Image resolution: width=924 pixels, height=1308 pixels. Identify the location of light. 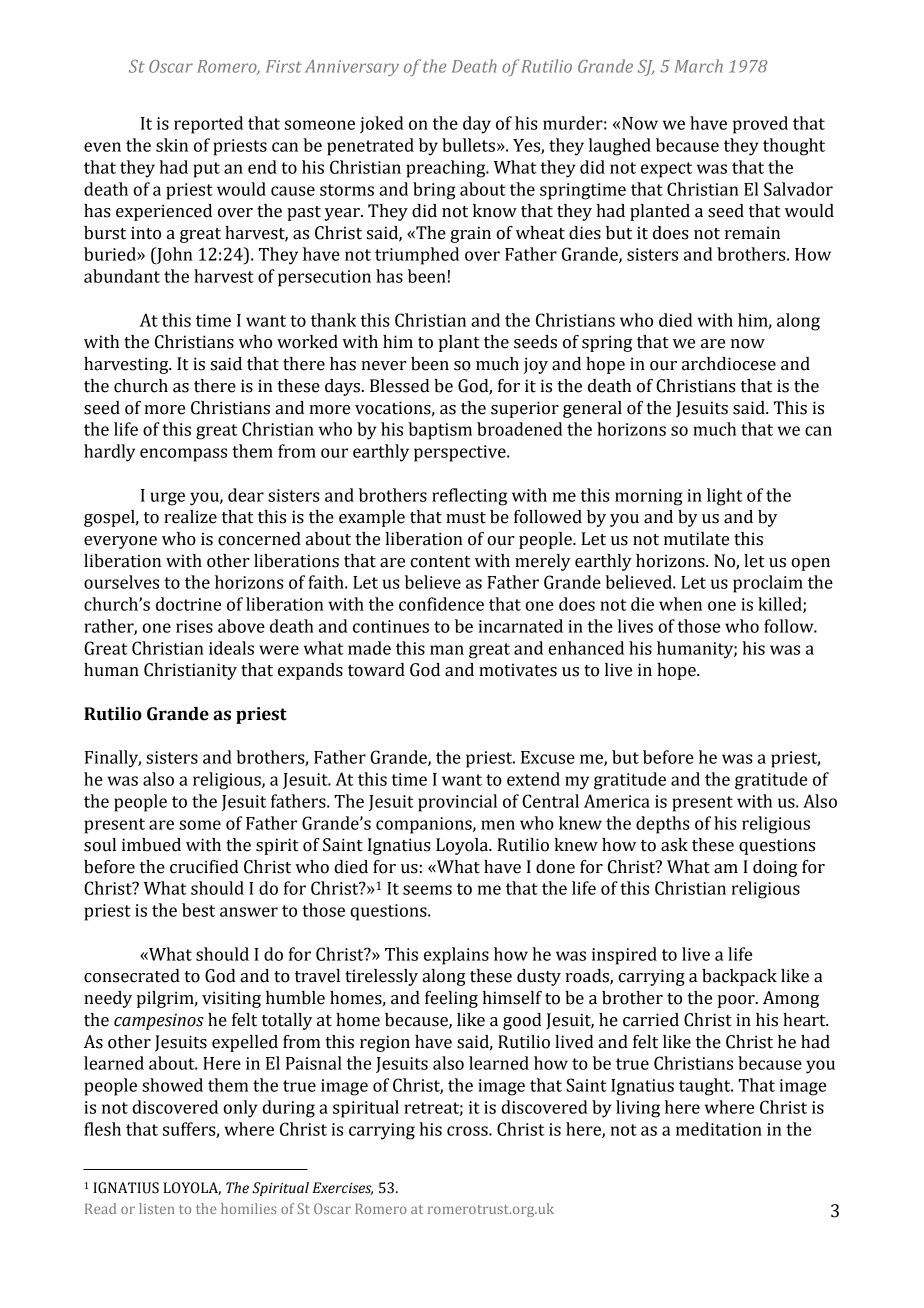
(725, 497).
